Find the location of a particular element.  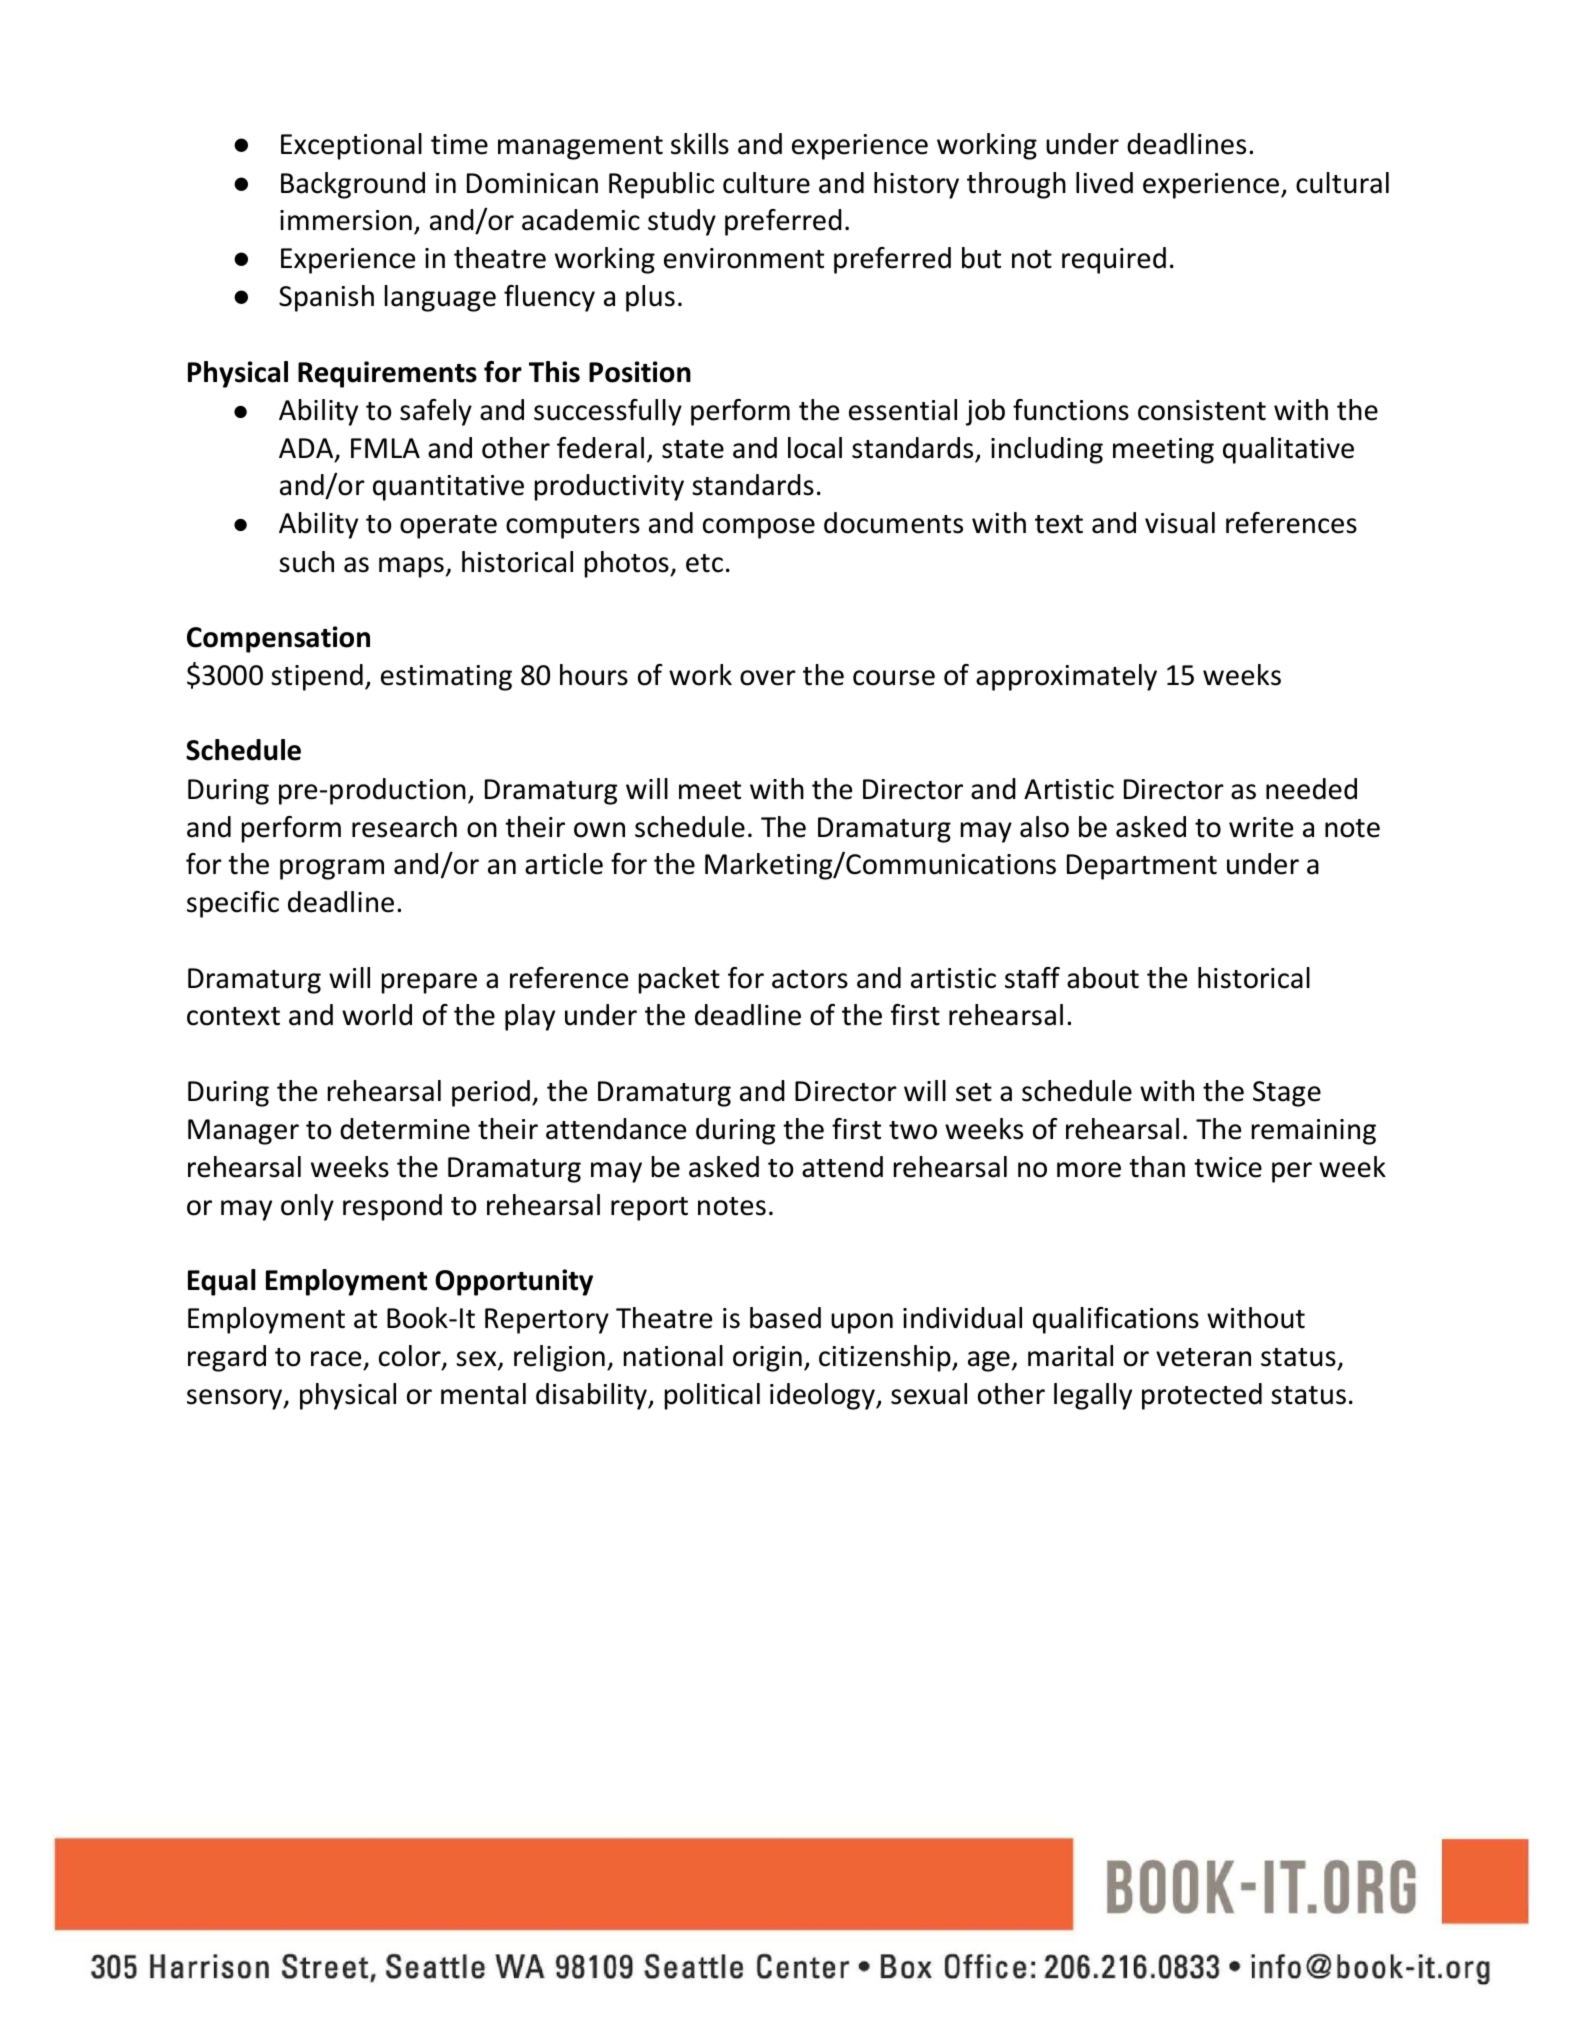

world is located at coordinates (377, 1015).
